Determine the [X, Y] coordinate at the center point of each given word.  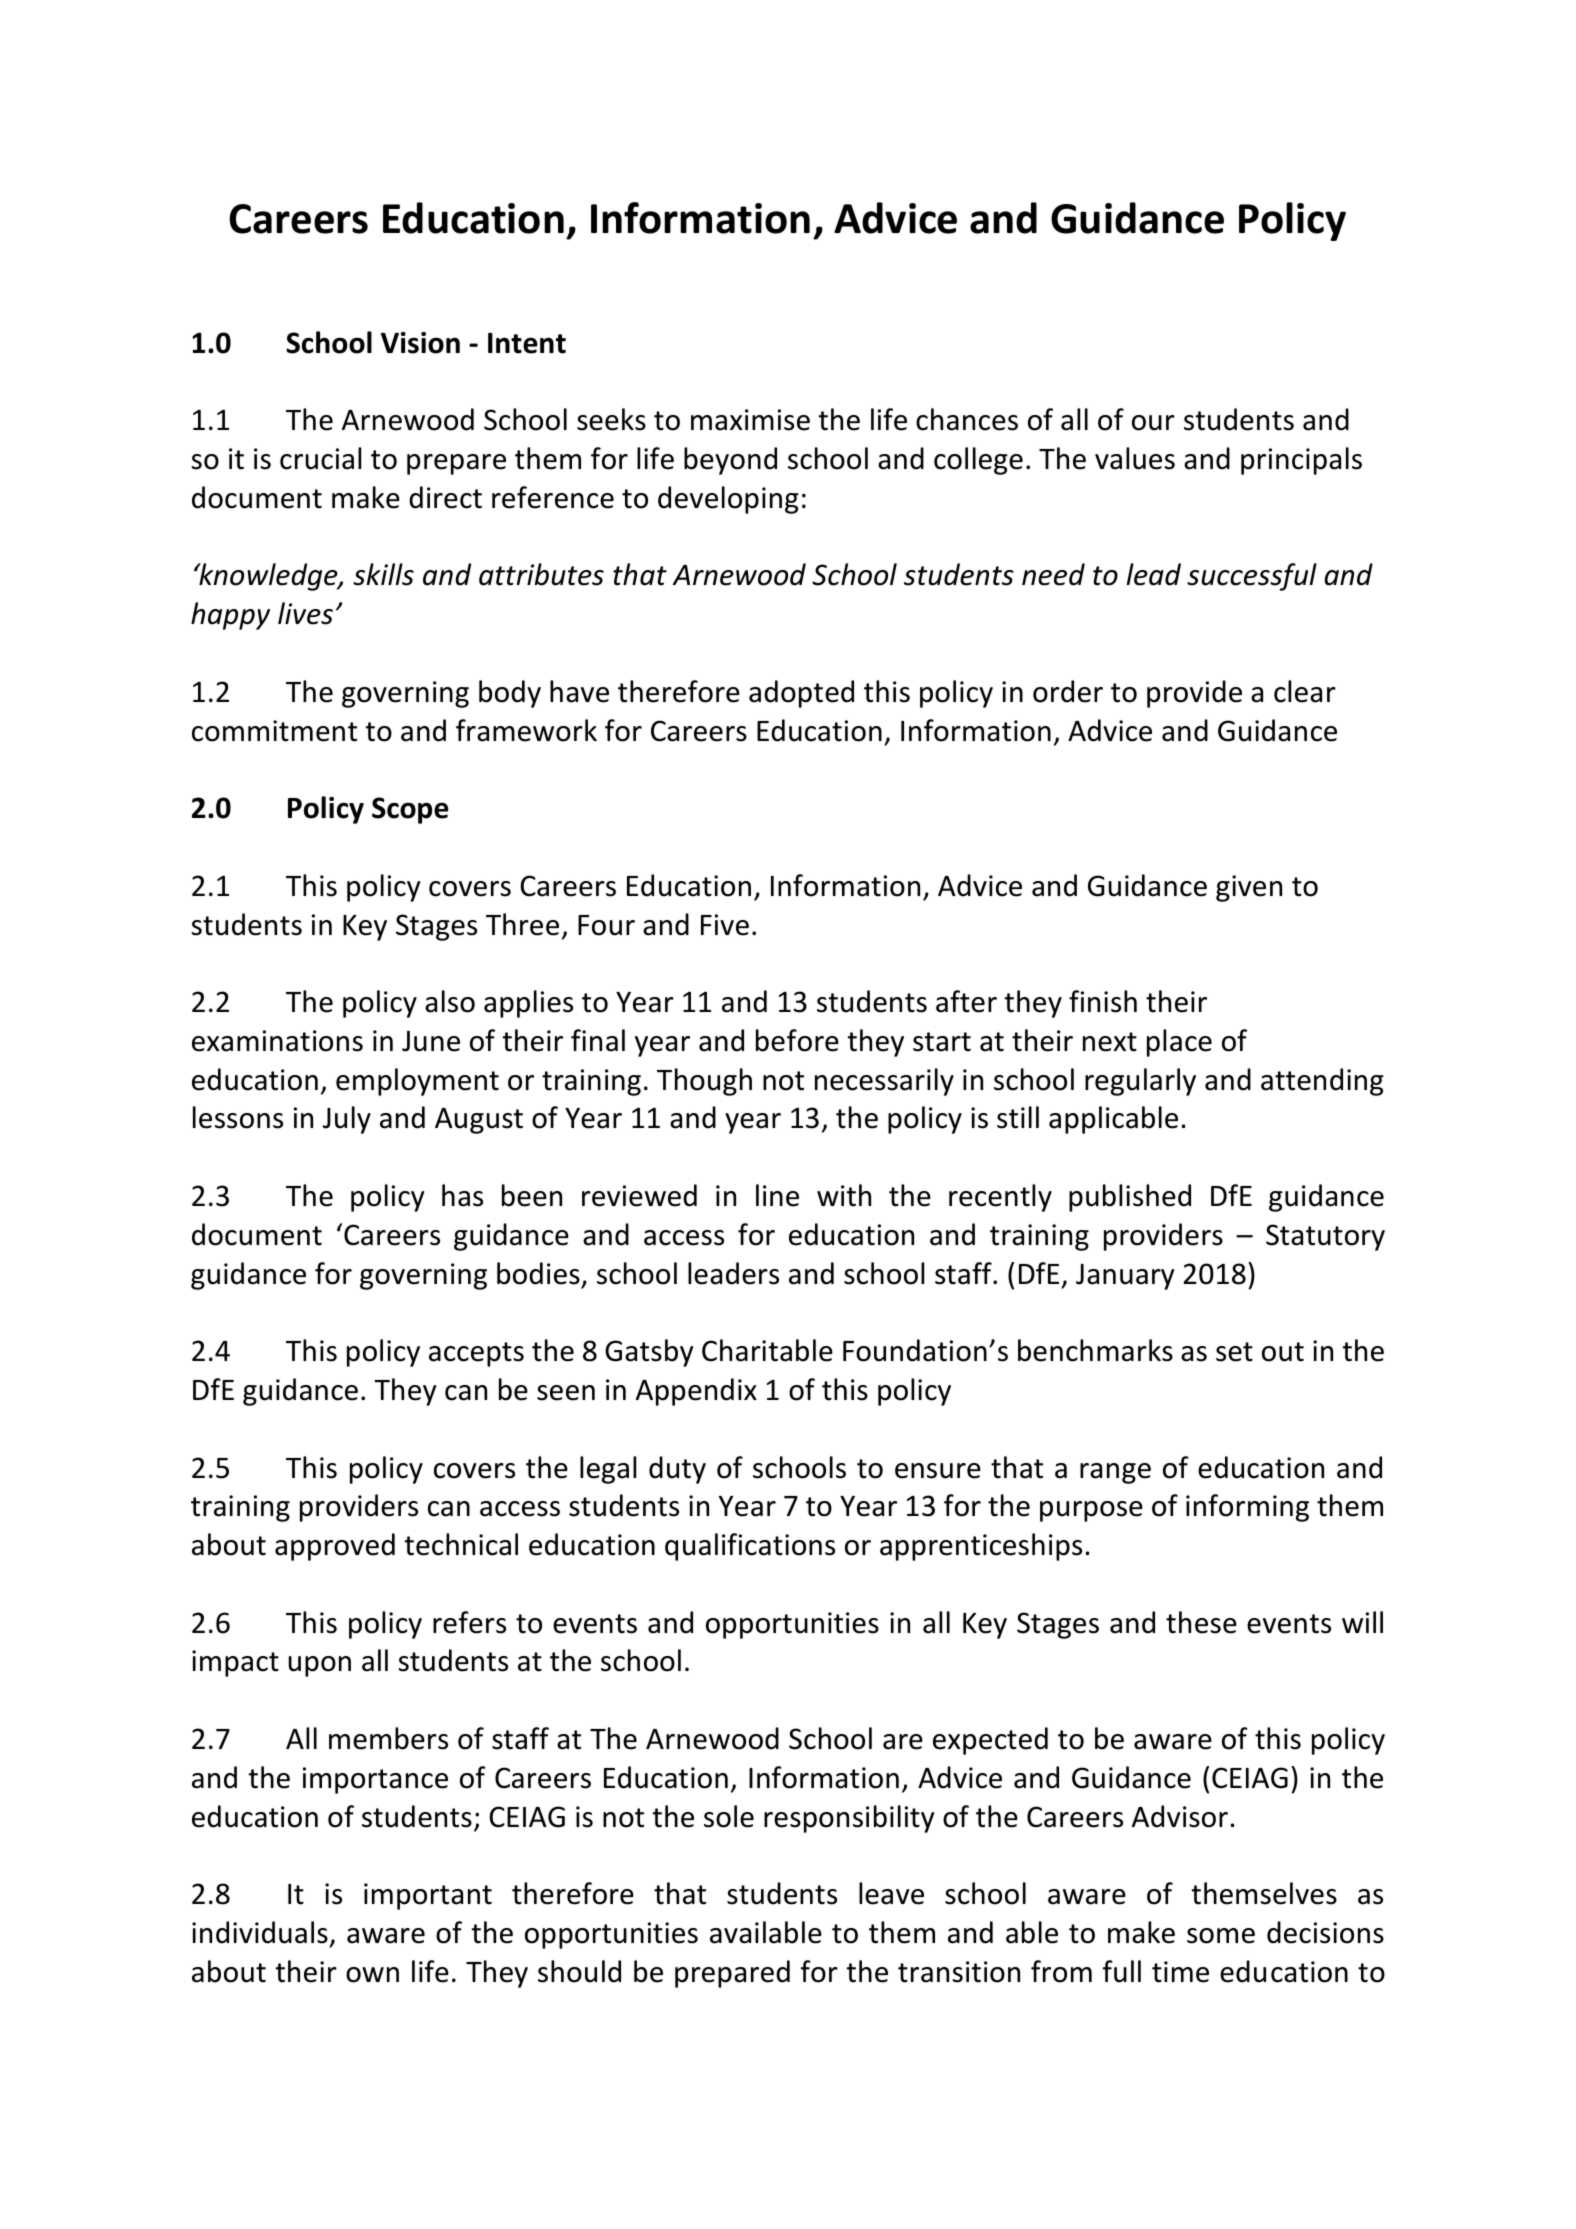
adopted [801, 694]
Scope [410, 810]
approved [335, 1547]
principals [1301, 461]
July [347, 1120]
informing [1247, 1508]
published [1130, 1198]
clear [1305, 691]
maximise [750, 420]
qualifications [750, 1547]
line [777, 1195]
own [372, 1975]
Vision [420, 343]
